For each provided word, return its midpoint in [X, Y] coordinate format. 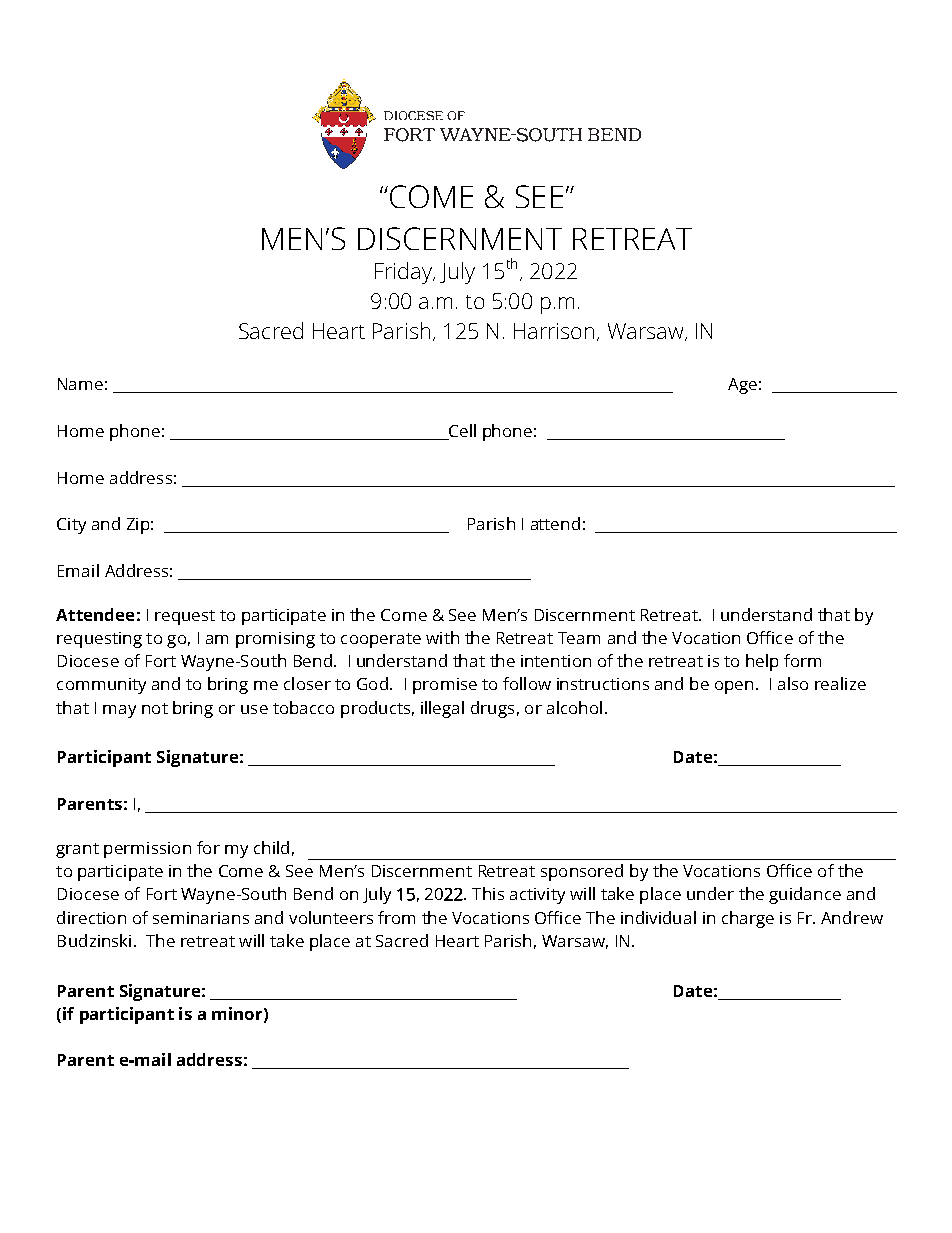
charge [748, 919]
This [488, 893]
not [155, 708]
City [71, 526]
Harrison [554, 331]
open [734, 687]
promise [445, 686]
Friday [404, 273]
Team [579, 638]
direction [91, 917]
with [442, 637]
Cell [462, 430]
